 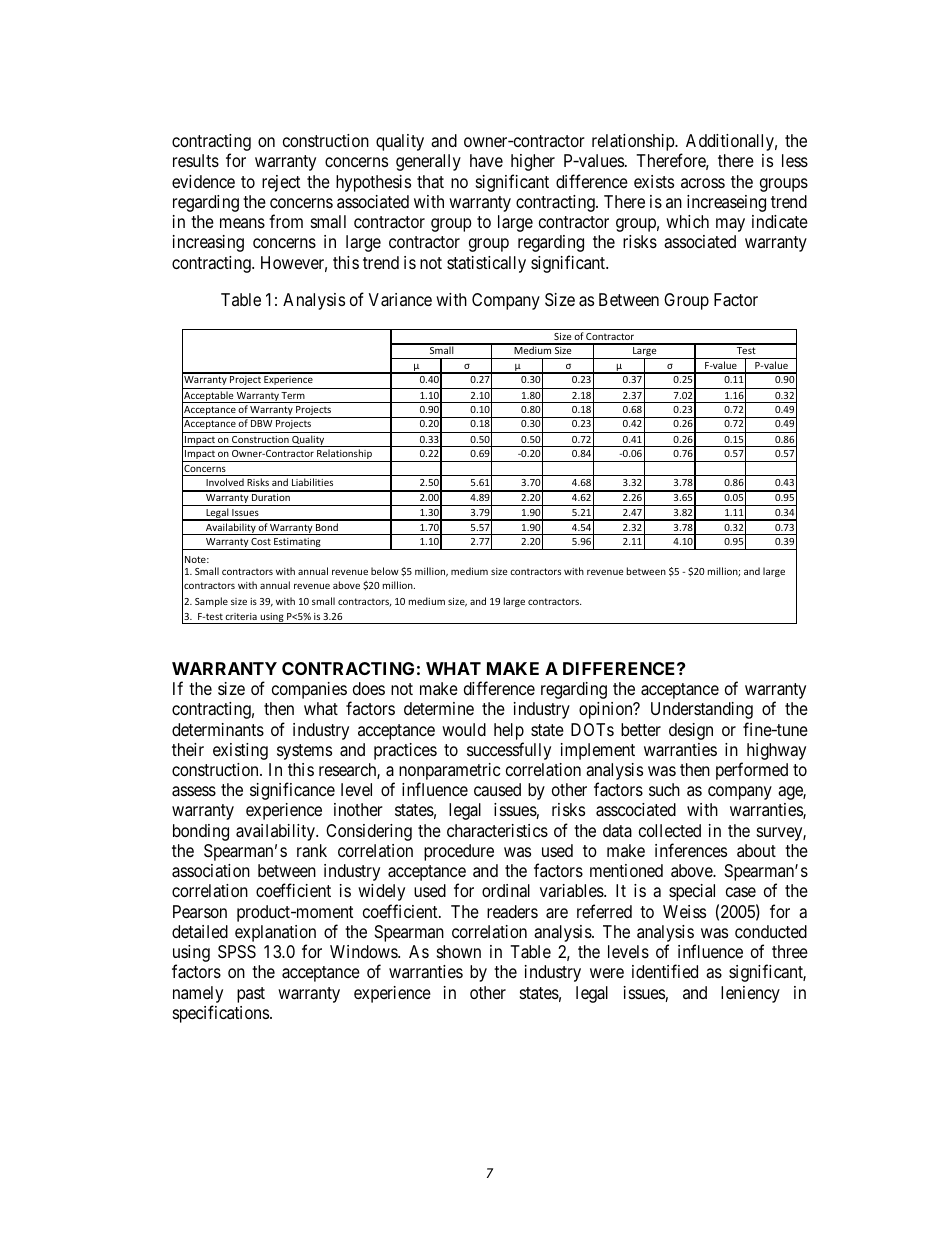 What do you see at coordinates (281, 183) in the page?
I see `reject` at bounding box center [281, 183].
